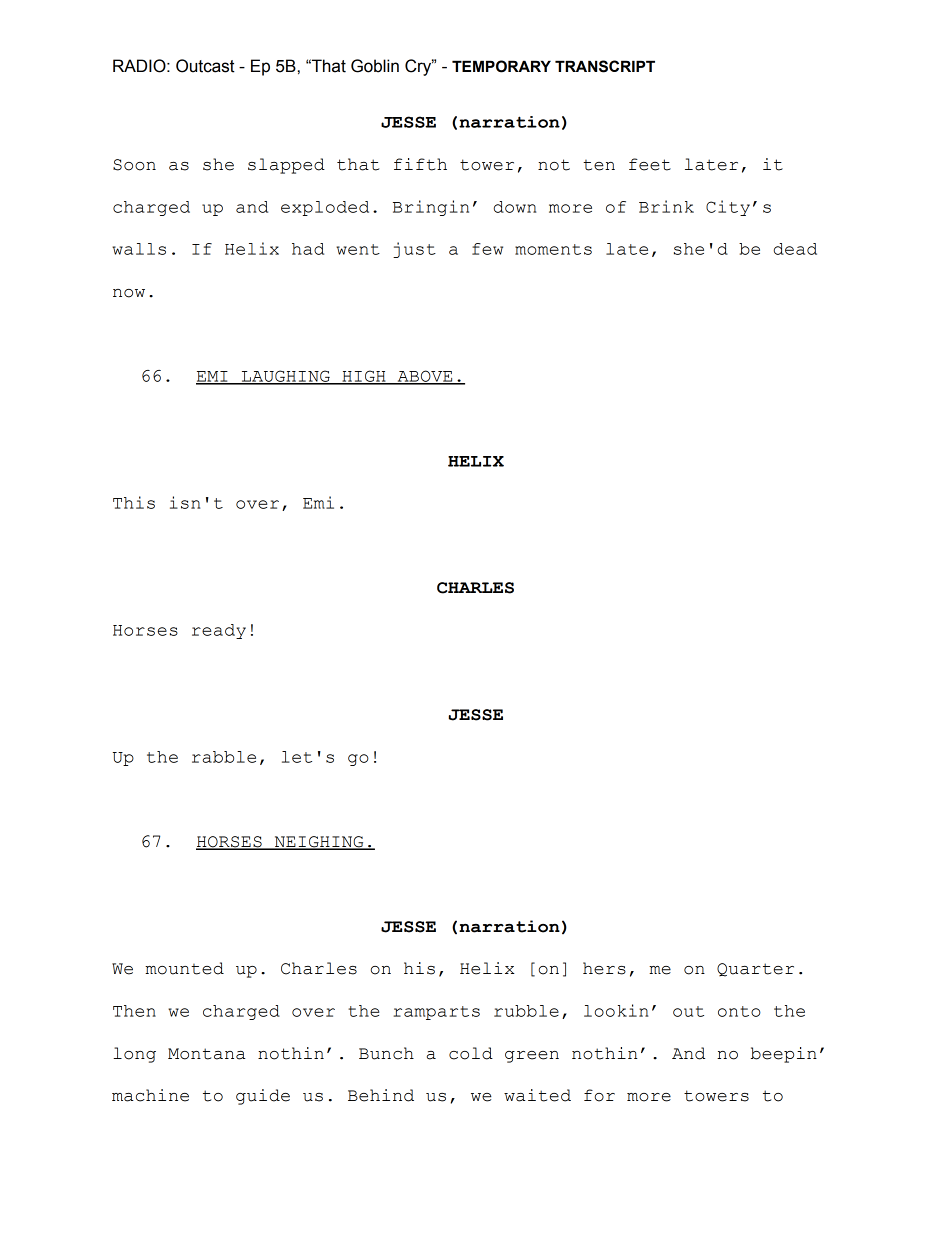 This screenshot has width=952, height=1233. Describe the element at coordinates (364, 377) in the screenshot. I see `HIGH` at that location.
